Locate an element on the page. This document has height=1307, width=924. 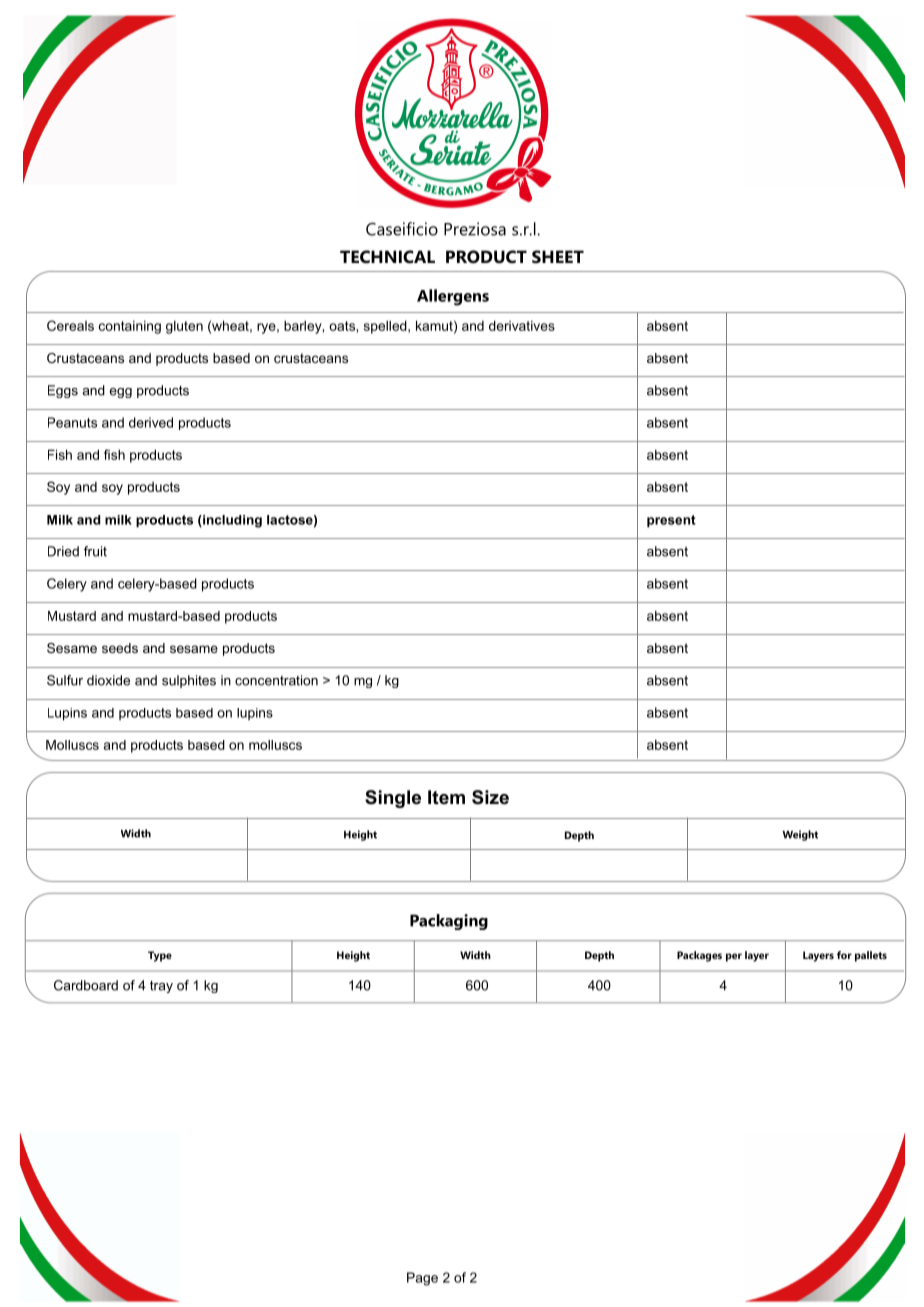
Allergens is located at coordinates (453, 297).
